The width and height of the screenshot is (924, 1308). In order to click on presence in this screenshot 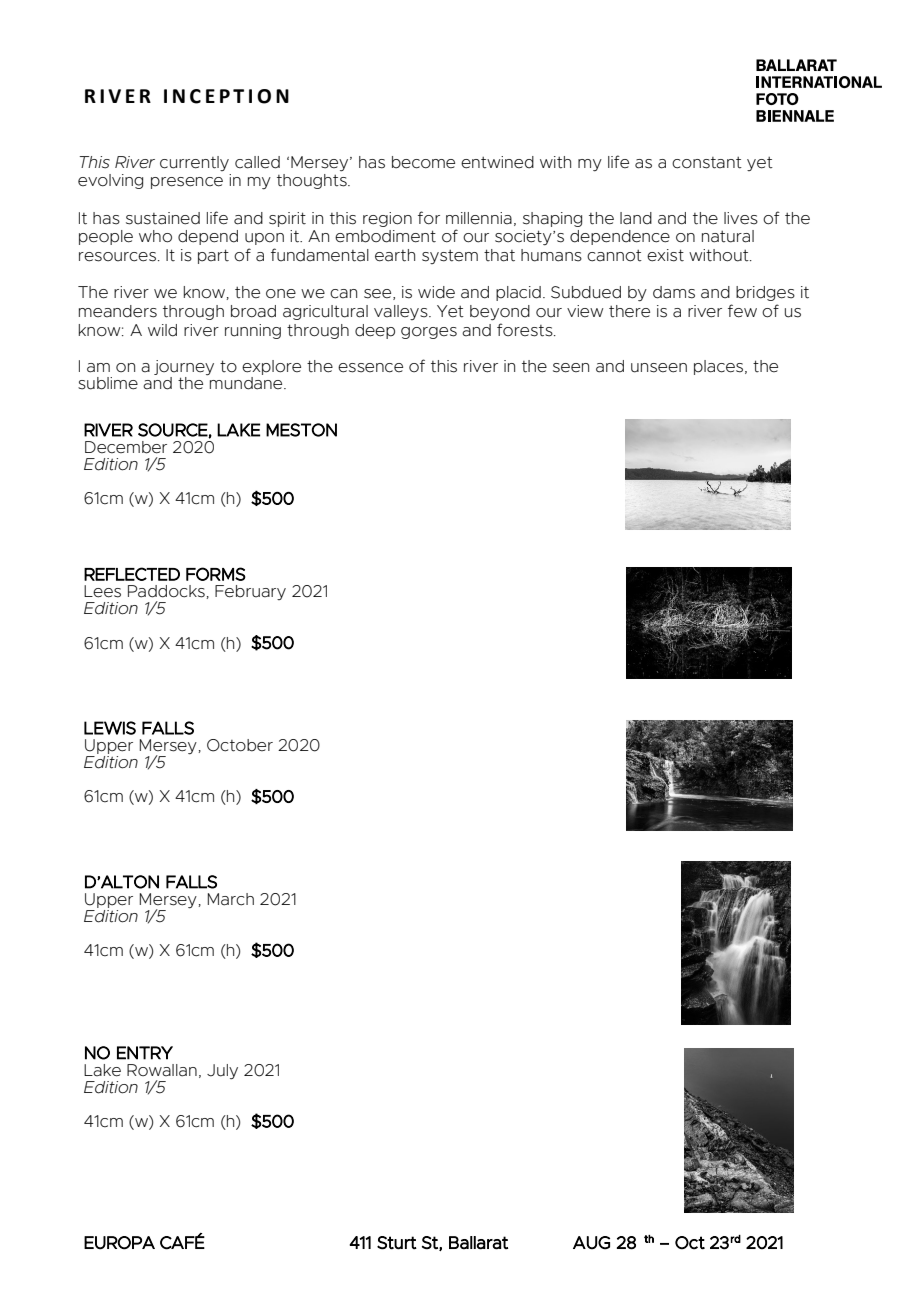, I will do `click(187, 183)`.
